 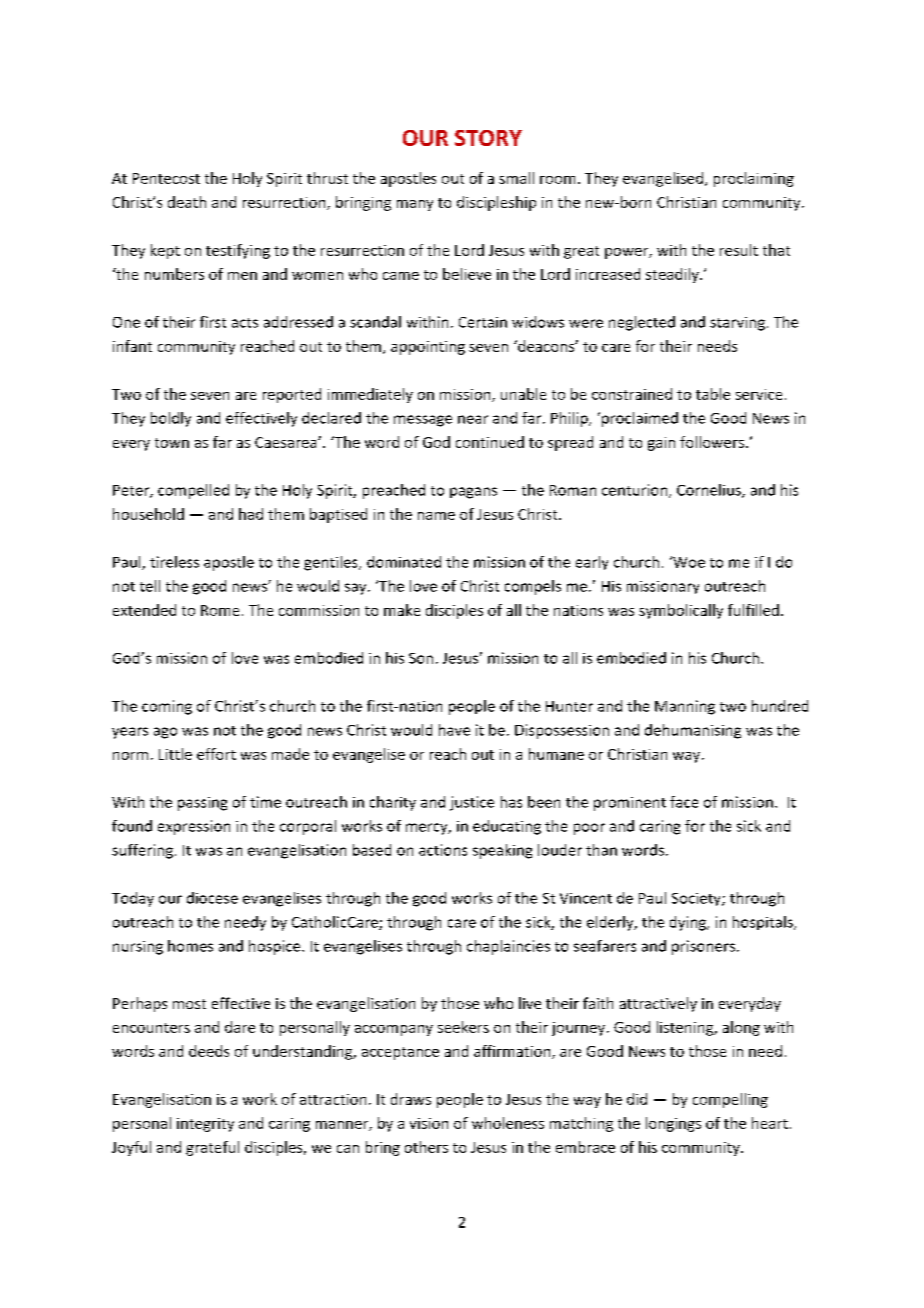 What do you see at coordinates (166, 178) in the screenshot?
I see `Pentecost` at bounding box center [166, 178].
